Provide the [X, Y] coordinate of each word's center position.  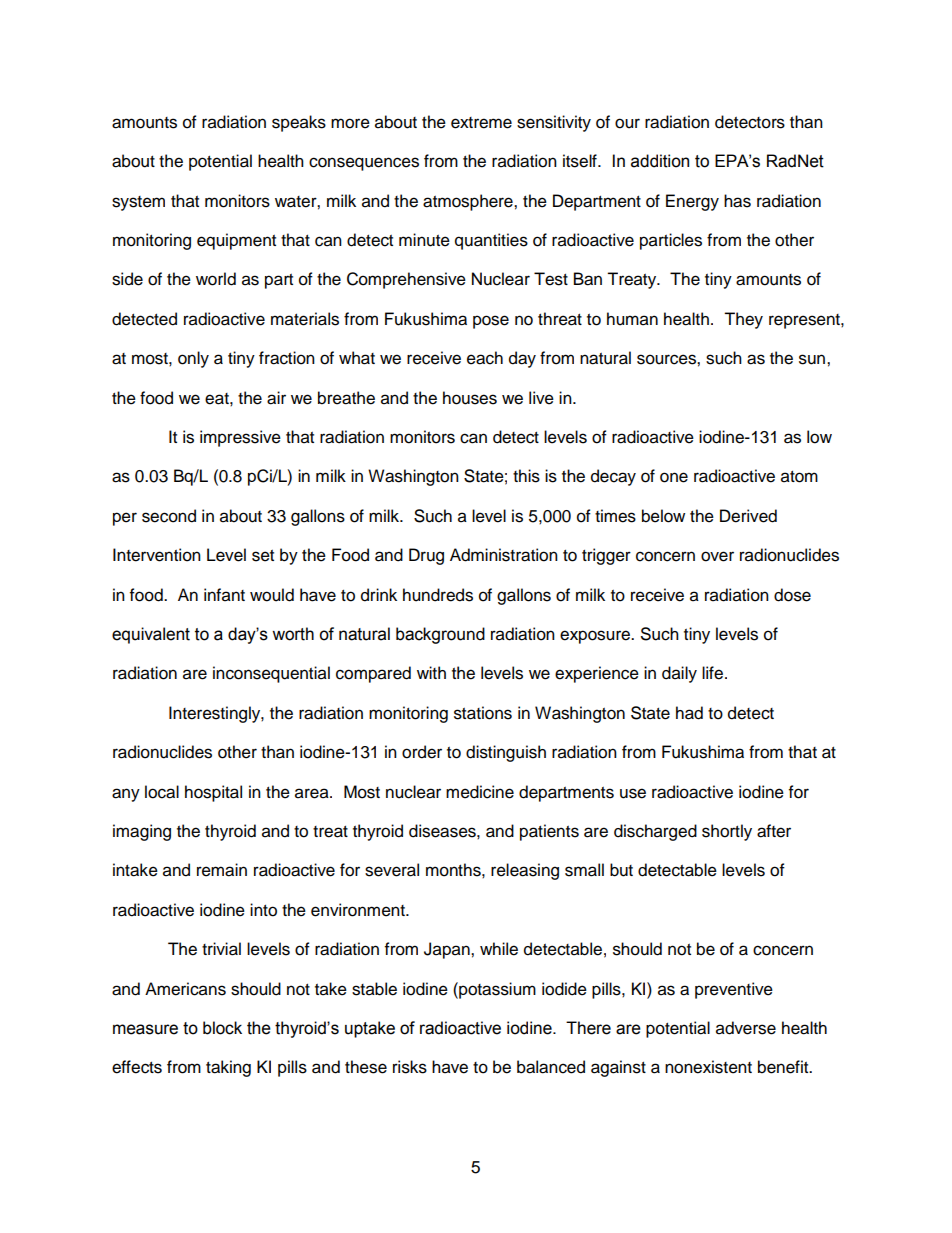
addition [660, 161]
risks [410, 1067]
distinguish [506, 753]
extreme [481, 123]
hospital [213, 793]
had [689, 713]
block [222, 1028]
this [526, 476]
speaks [299, 123]
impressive [240, 438]
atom [799, 477]
